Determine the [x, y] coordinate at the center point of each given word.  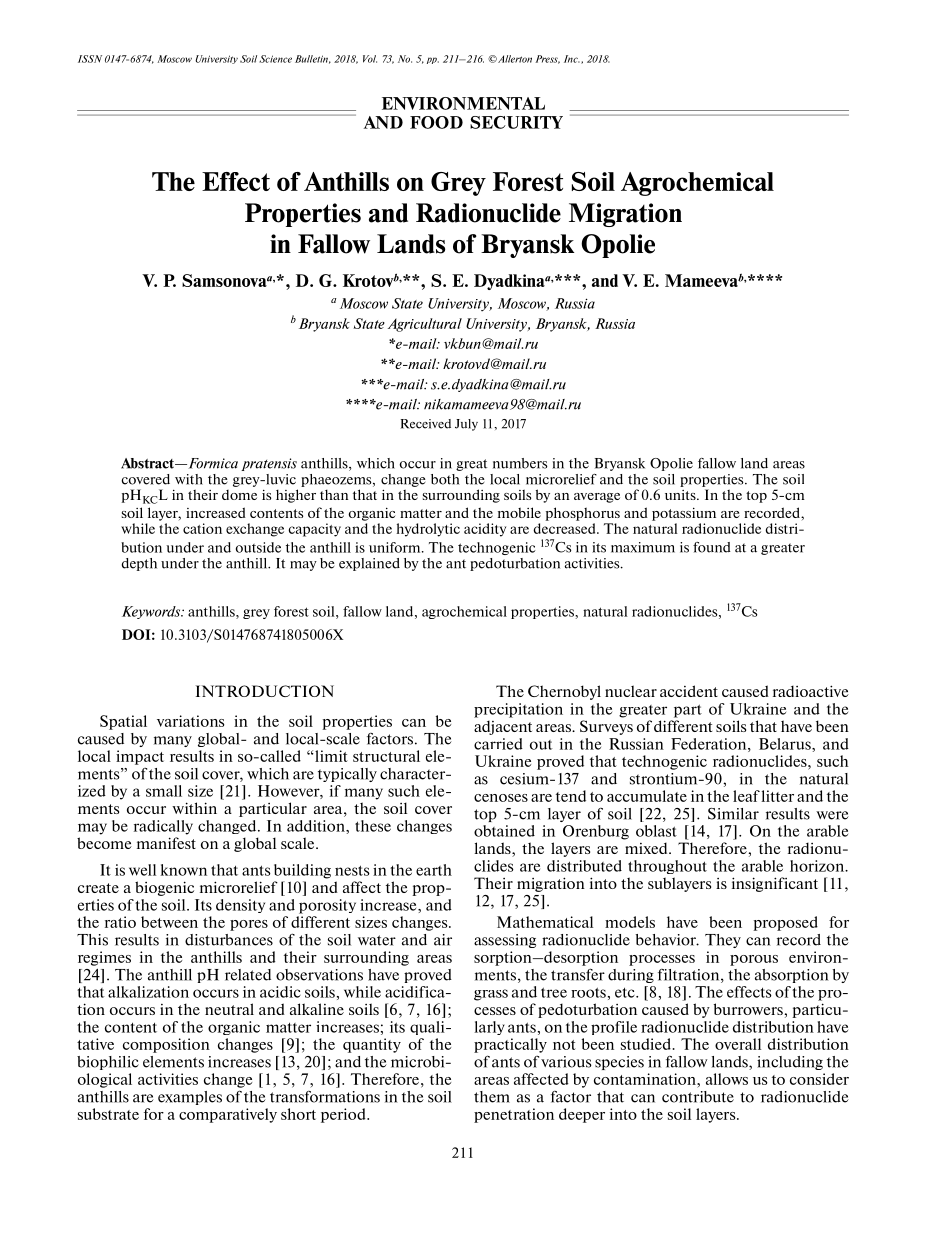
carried [498, 744]
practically [510, 1045]
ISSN [90, 59]
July [466, 425]
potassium [684, 514]
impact [140, 757]
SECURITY [516, 122]
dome [239, 495]
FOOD [436, 122]
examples [190, 1098]
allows [727, 1079]
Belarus [786, 744]
